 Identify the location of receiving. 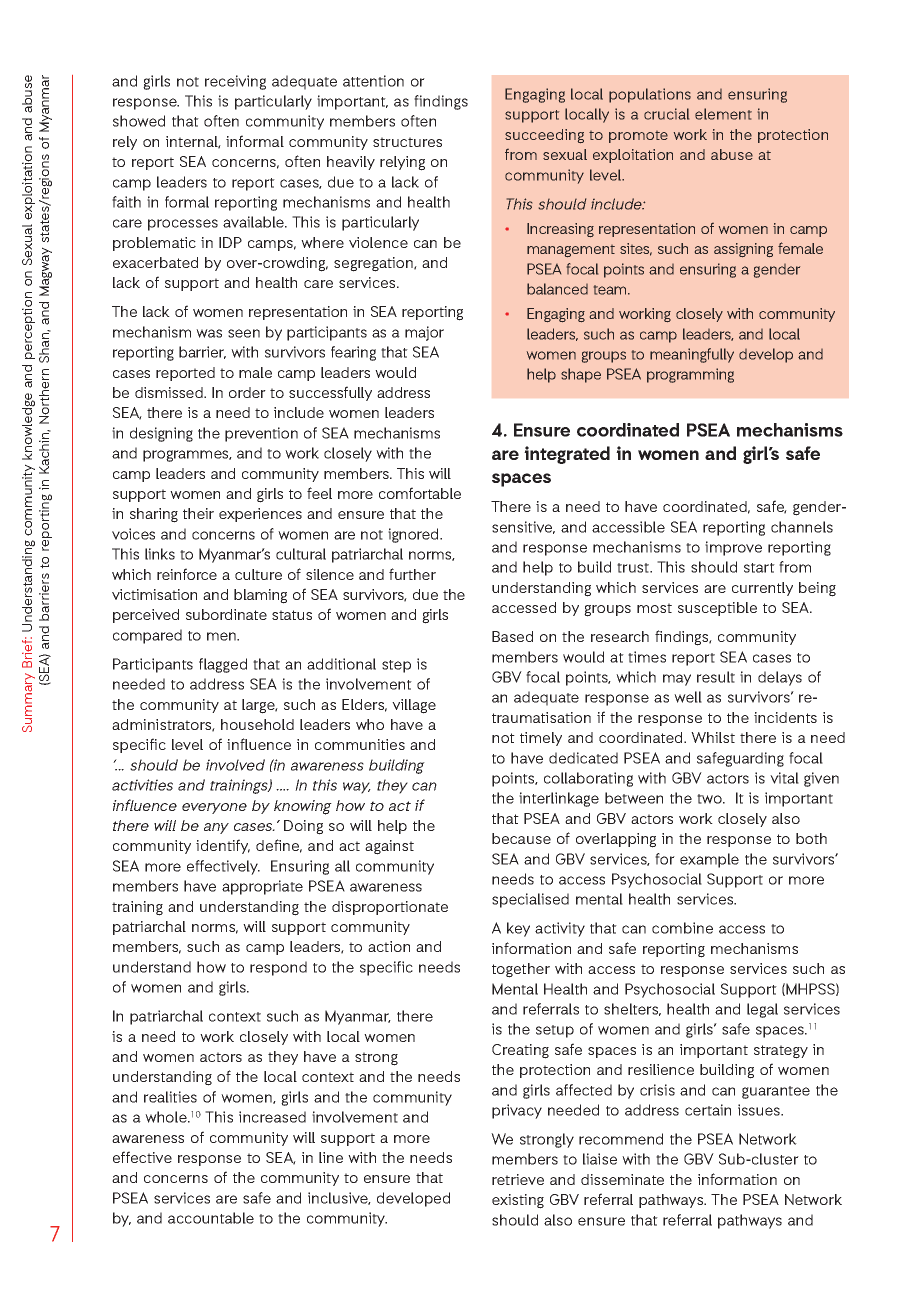
(235, 82).
